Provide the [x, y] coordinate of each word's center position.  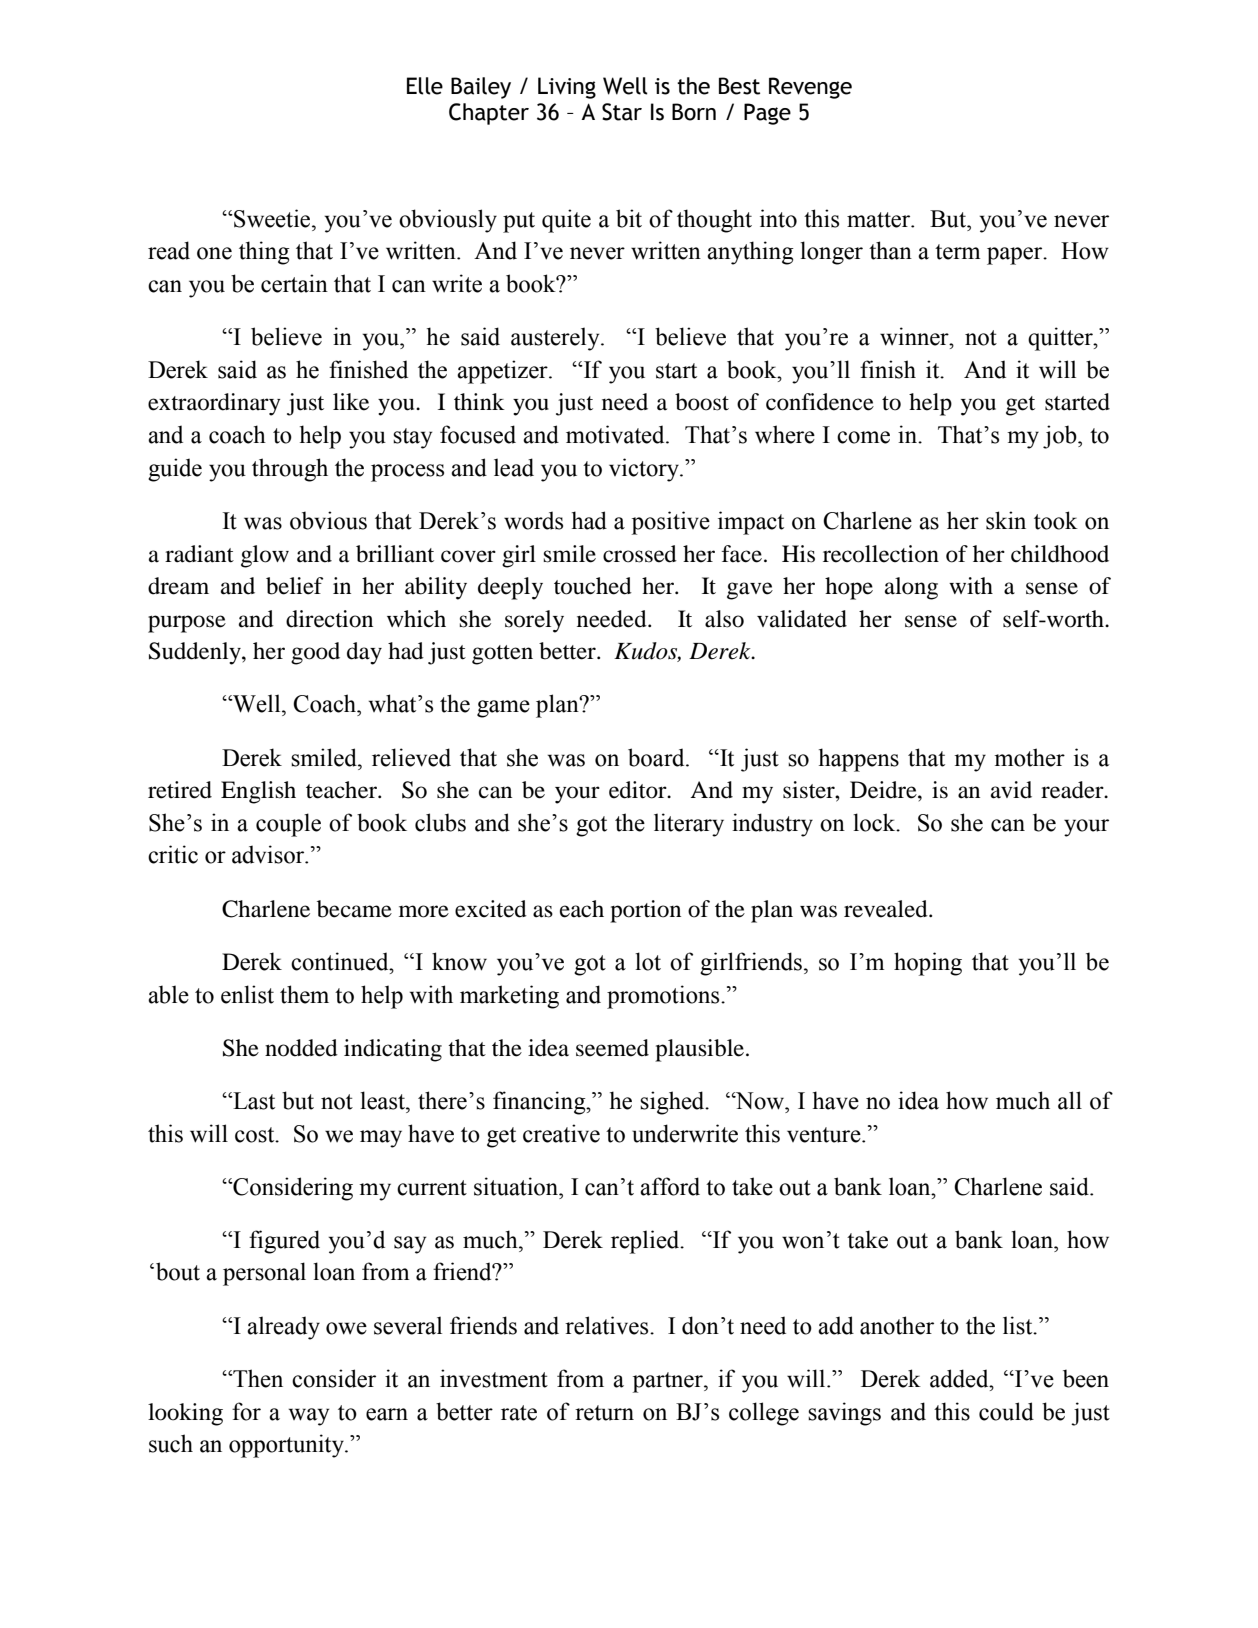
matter [880, 220]
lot [648, 961]
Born [694, 112]
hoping [928, 964]
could [1006, 1411]
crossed [640, 554]
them [304, 994]
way [309, 1417]
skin [1006, 520]
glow [265, 556]
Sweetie [272, 218]
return [604, 1413]
